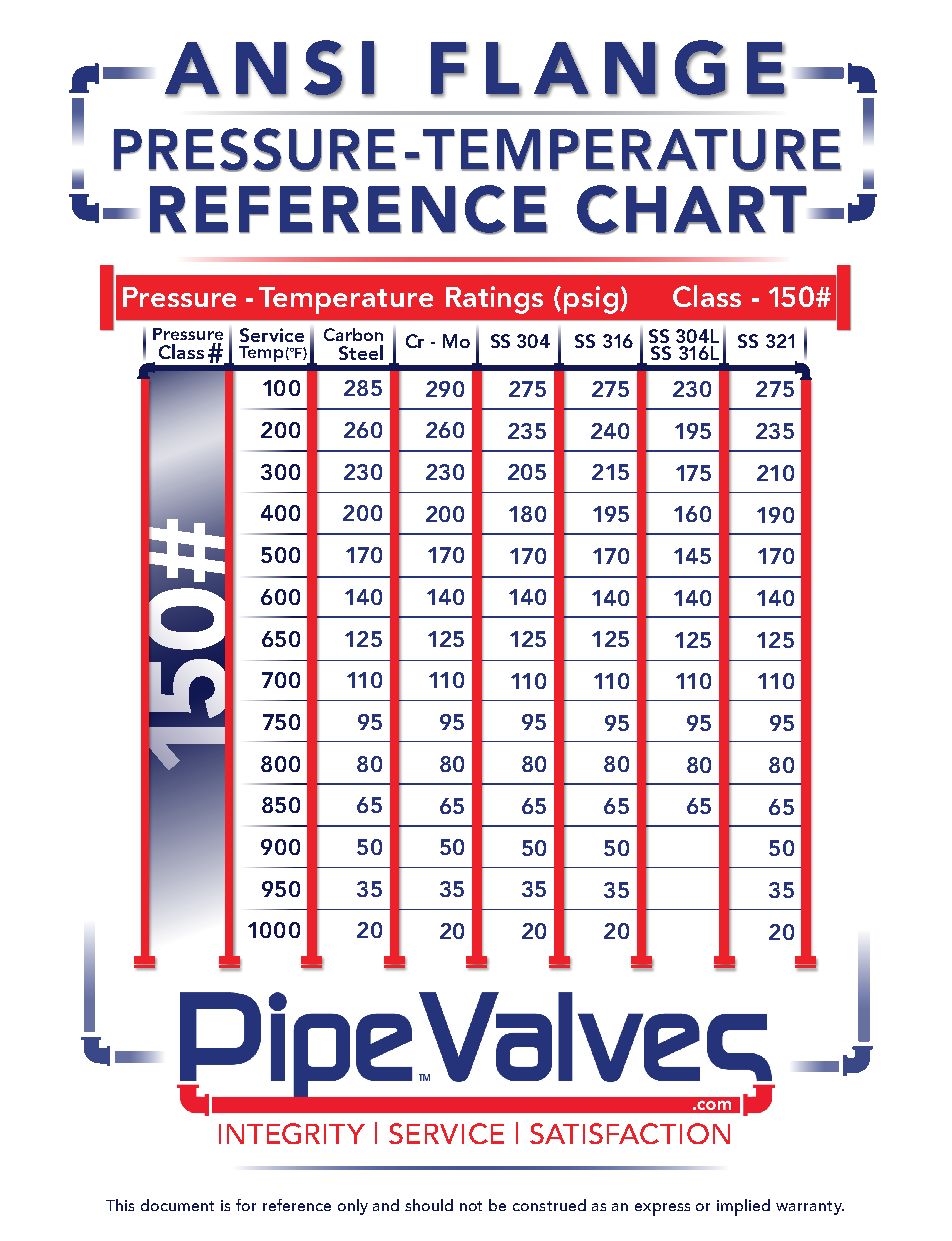 The width and height of the document is (952, 1241). I want to click on ANSI, so click(270, 68).
